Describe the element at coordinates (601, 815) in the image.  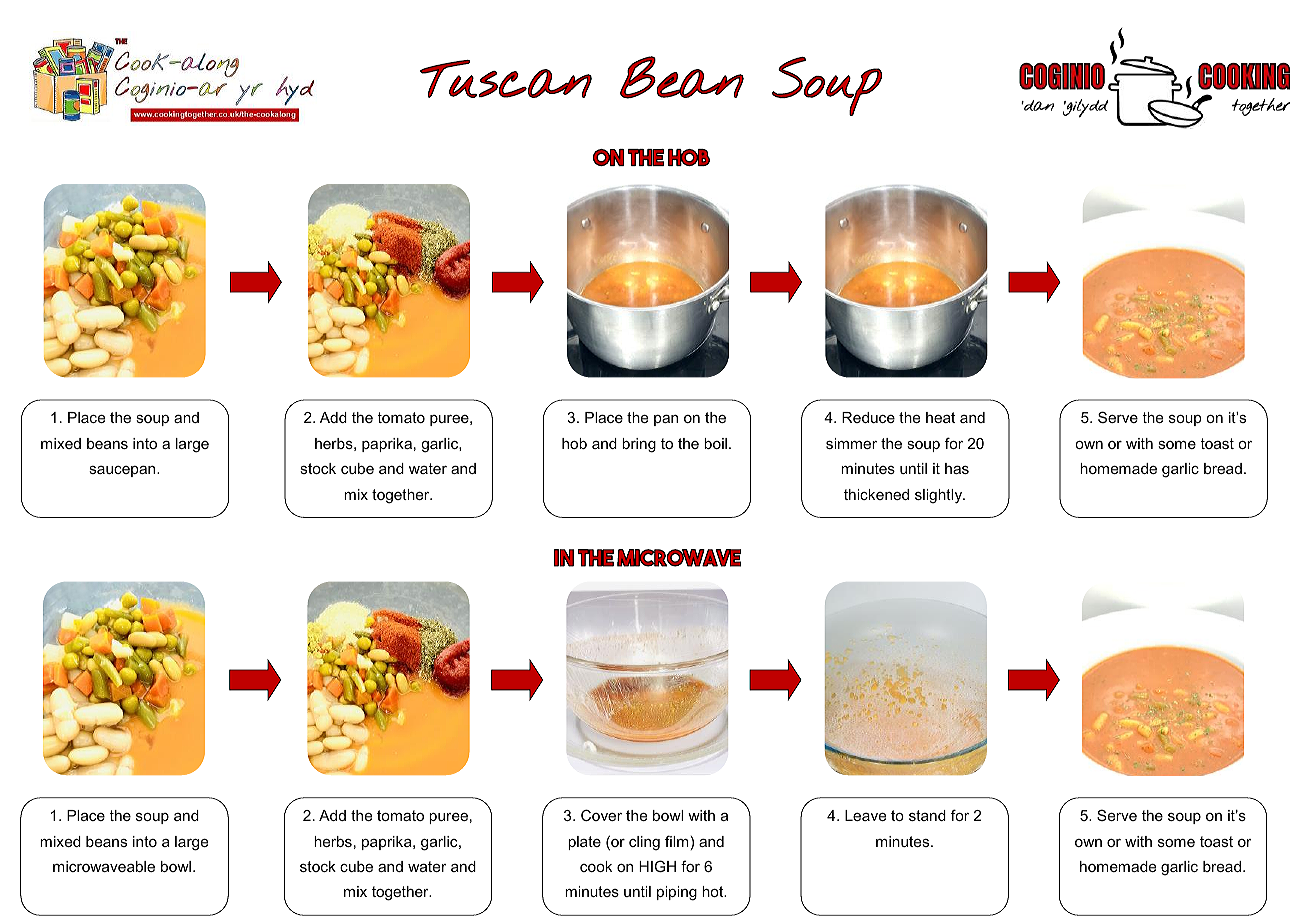
I see `Cover` at that location.
